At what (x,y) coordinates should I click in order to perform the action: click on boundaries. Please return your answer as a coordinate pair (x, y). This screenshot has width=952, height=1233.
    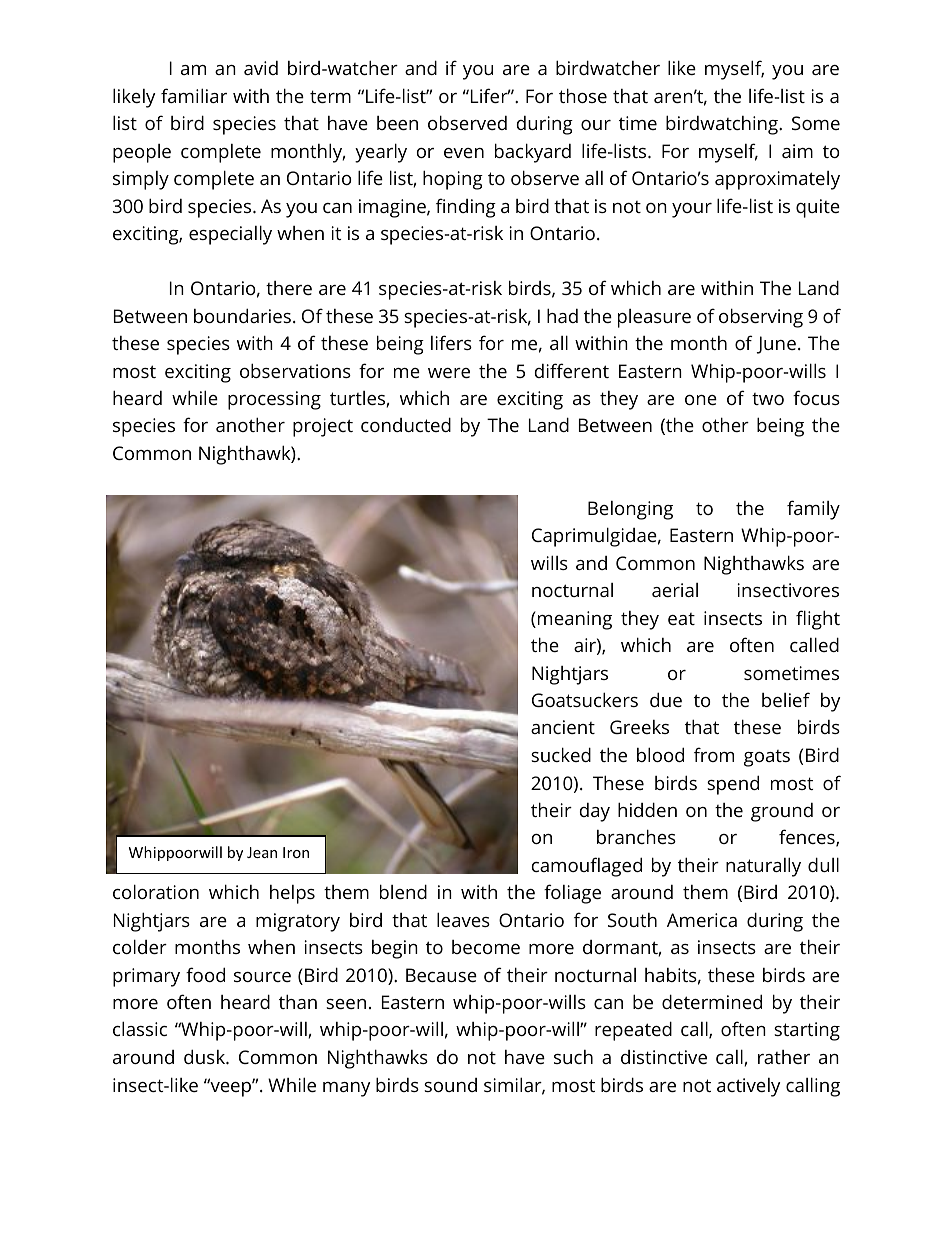
    Looking at the image, I should click on (242, 315).
